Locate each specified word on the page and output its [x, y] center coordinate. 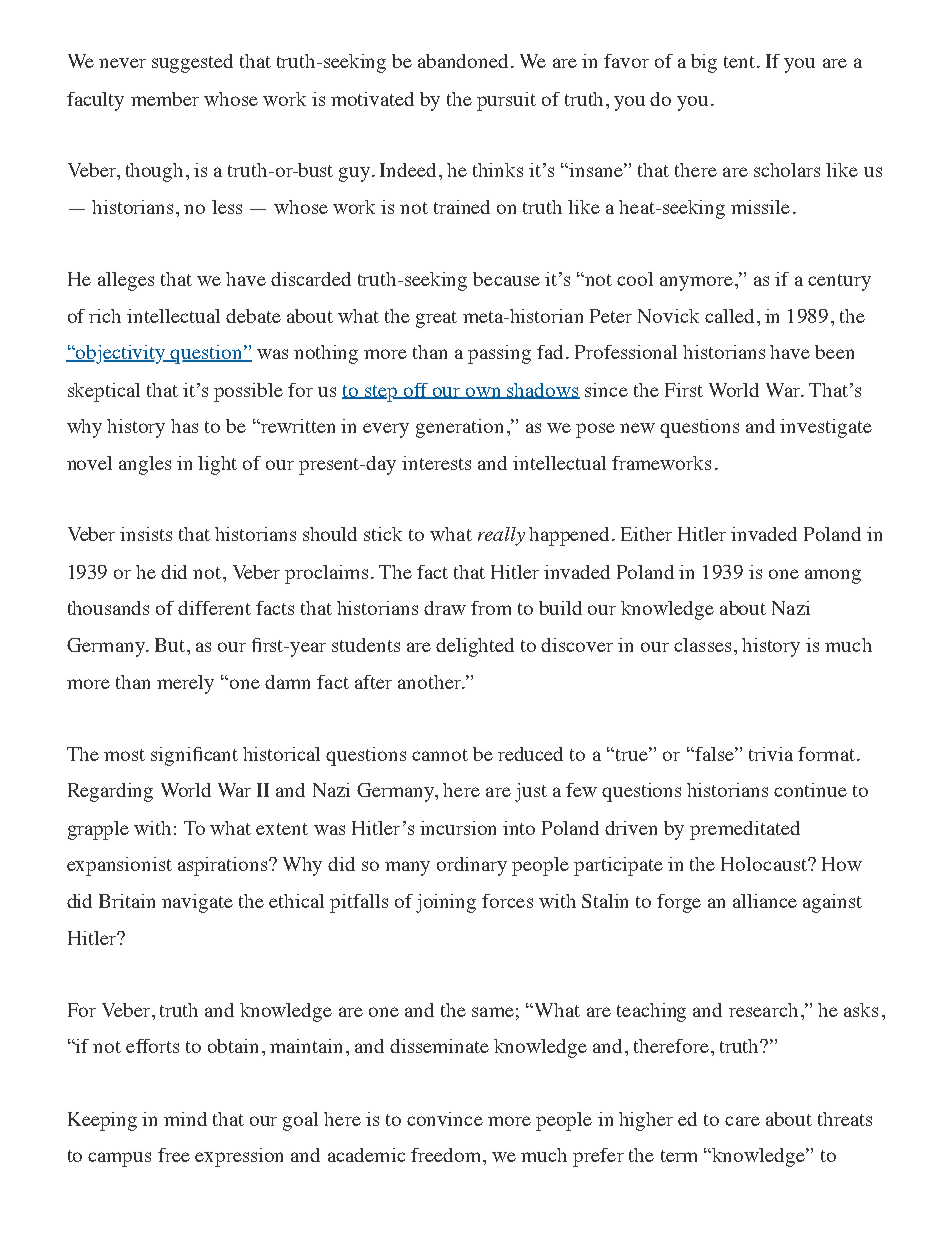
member [165, 99]
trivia [771, 754]
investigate [826, 428]
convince [445, 1119]
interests [436, 463]
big [704, 63]
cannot [440, 755]
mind [185, 1119]
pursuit [506, 101]
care [742, 1121]
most [124, 755]
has [184, 426]
